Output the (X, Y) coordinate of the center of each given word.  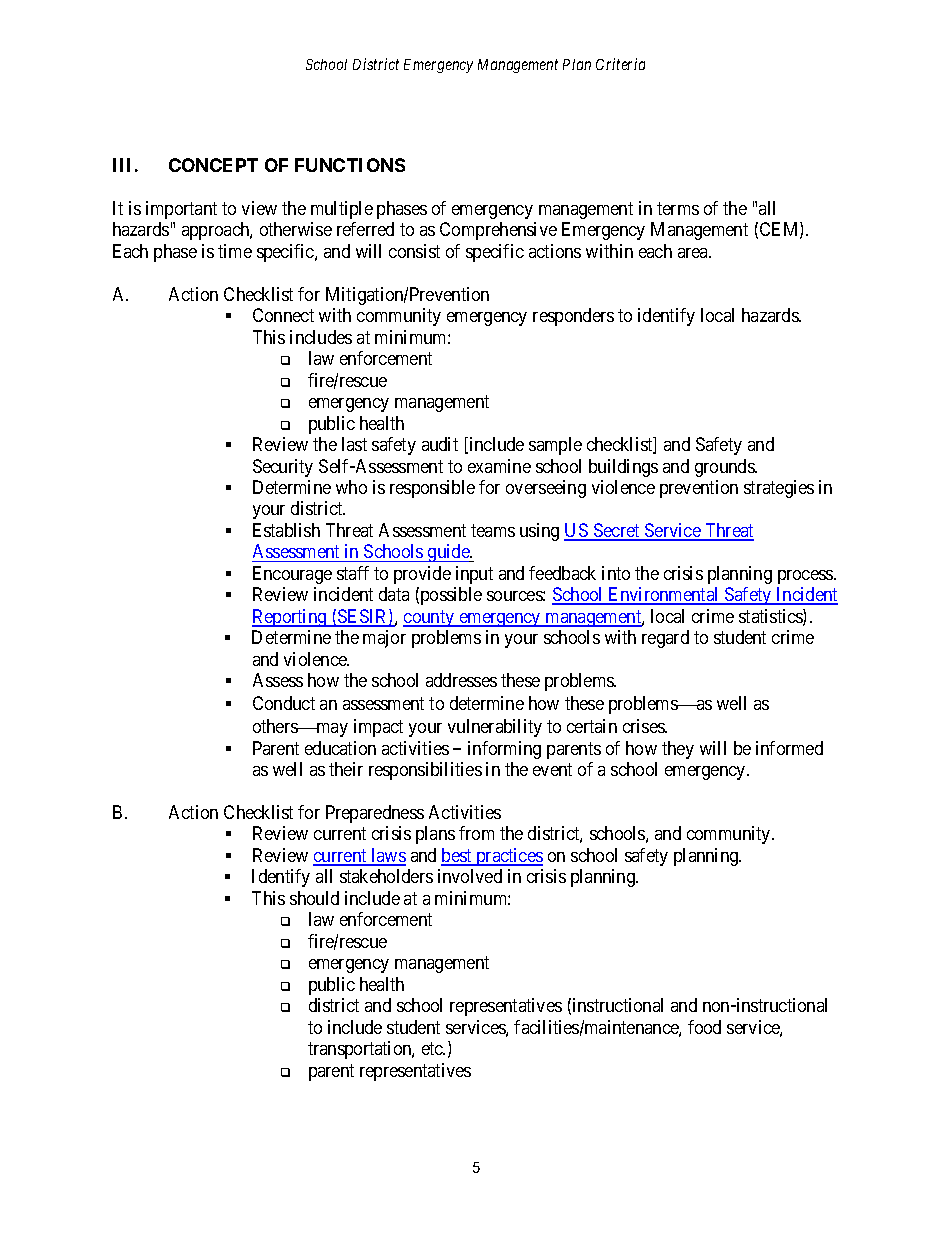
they (678, 750)
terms (678, 208)
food (704, 1027)
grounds (725, 468)
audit (440, 444)
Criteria (620, 64)
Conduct (284, 703)
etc (433, 1049)
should (314, 898)
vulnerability (495, 728)
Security (283, 468)
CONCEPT (213, 165)
